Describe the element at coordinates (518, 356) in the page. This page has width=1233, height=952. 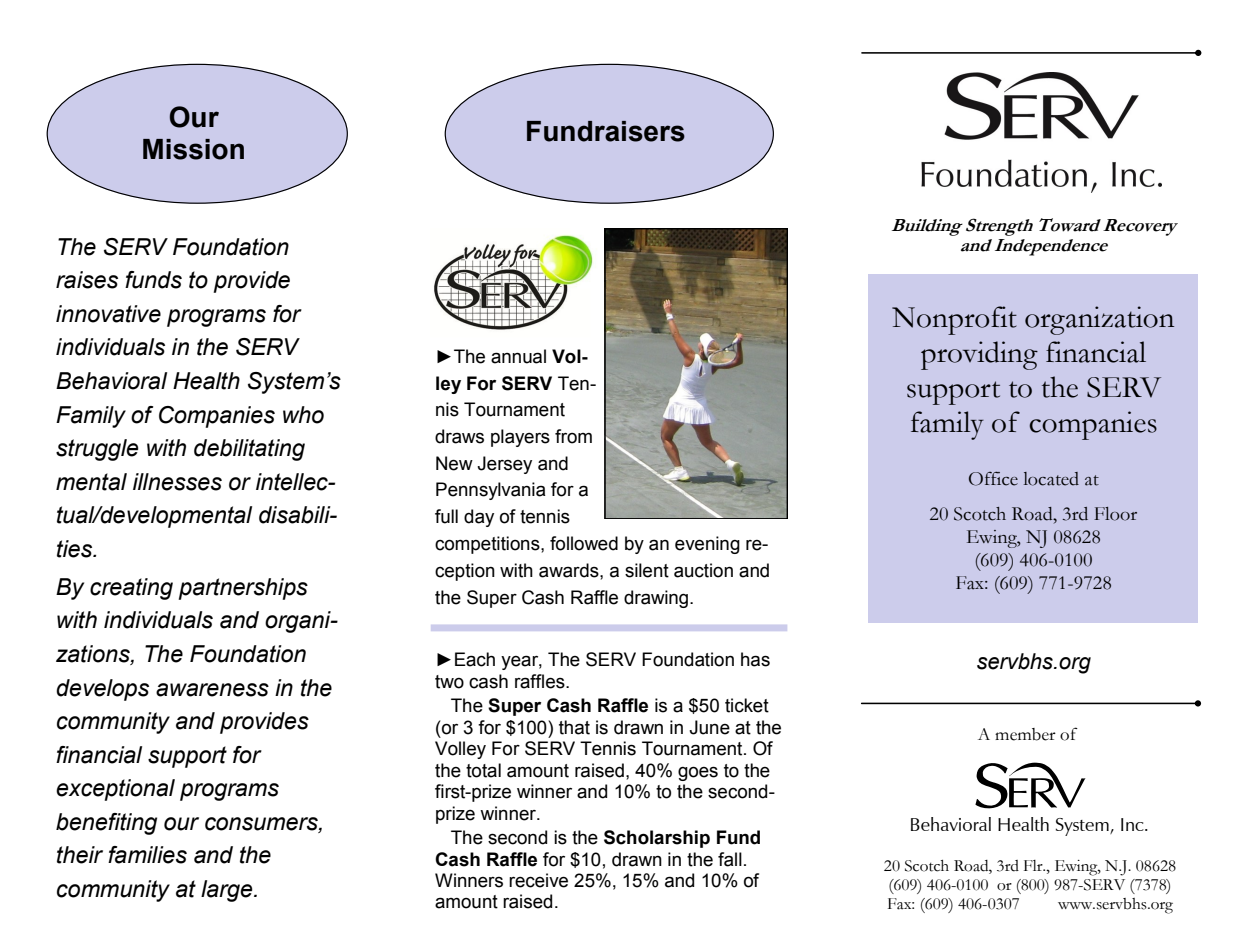
I see `annual` at that location.
